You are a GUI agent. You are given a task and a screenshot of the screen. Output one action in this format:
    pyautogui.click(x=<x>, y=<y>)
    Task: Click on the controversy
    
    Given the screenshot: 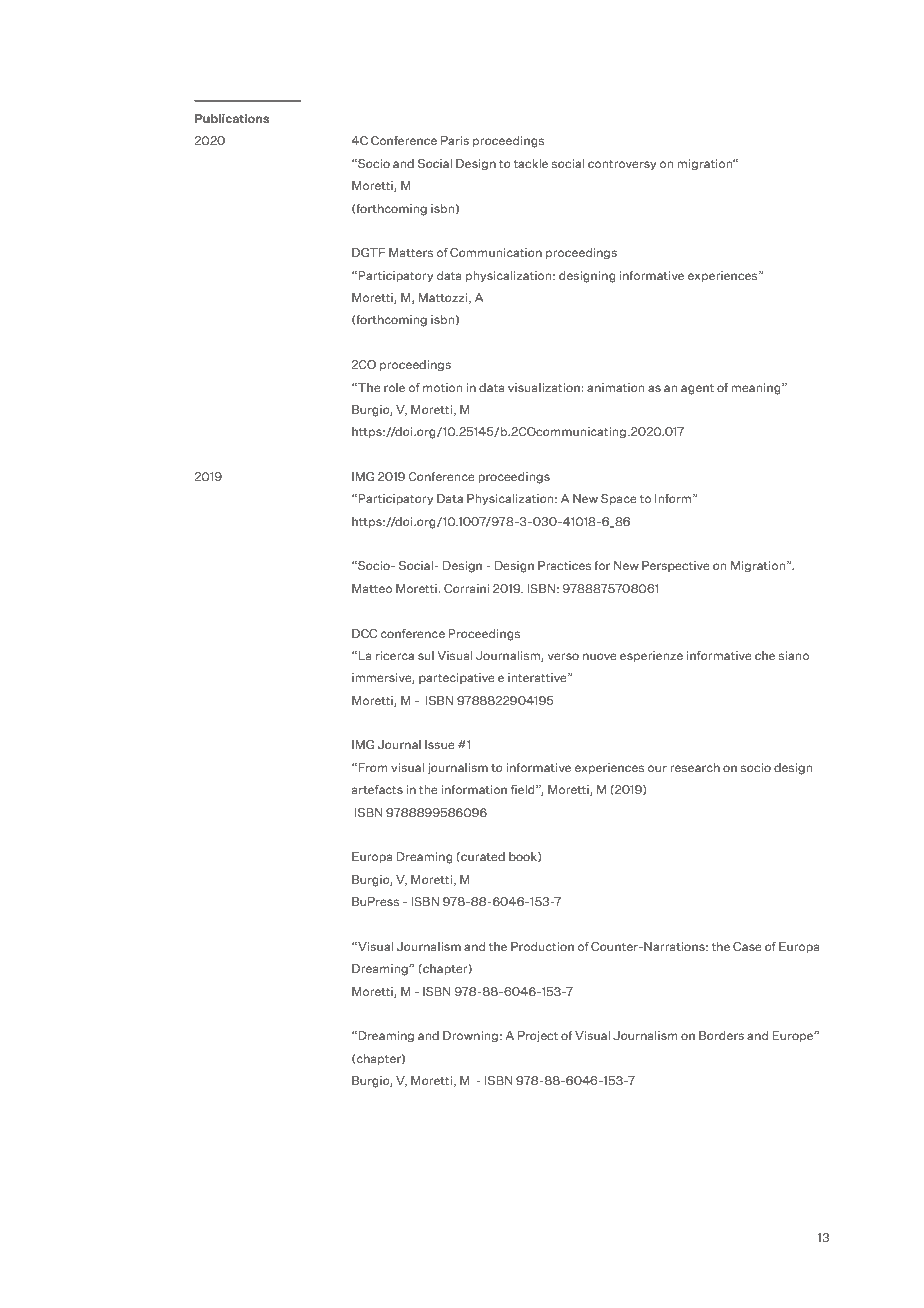 What is the action you would take?
    pyautogui.click(x=622, y=165)
